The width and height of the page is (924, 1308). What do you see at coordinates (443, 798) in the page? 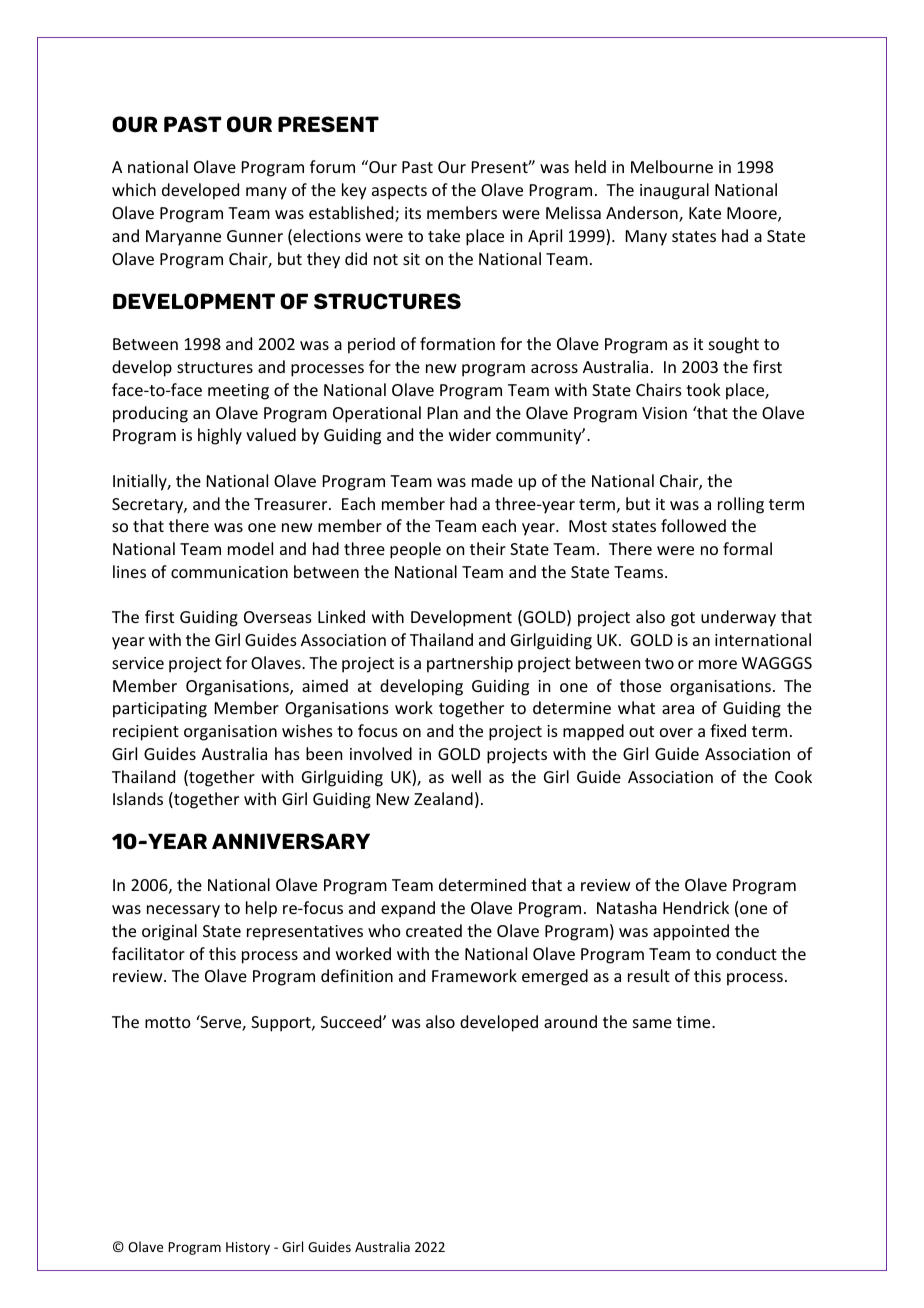
I see `Zealand` at bounding box center [443, 798].
